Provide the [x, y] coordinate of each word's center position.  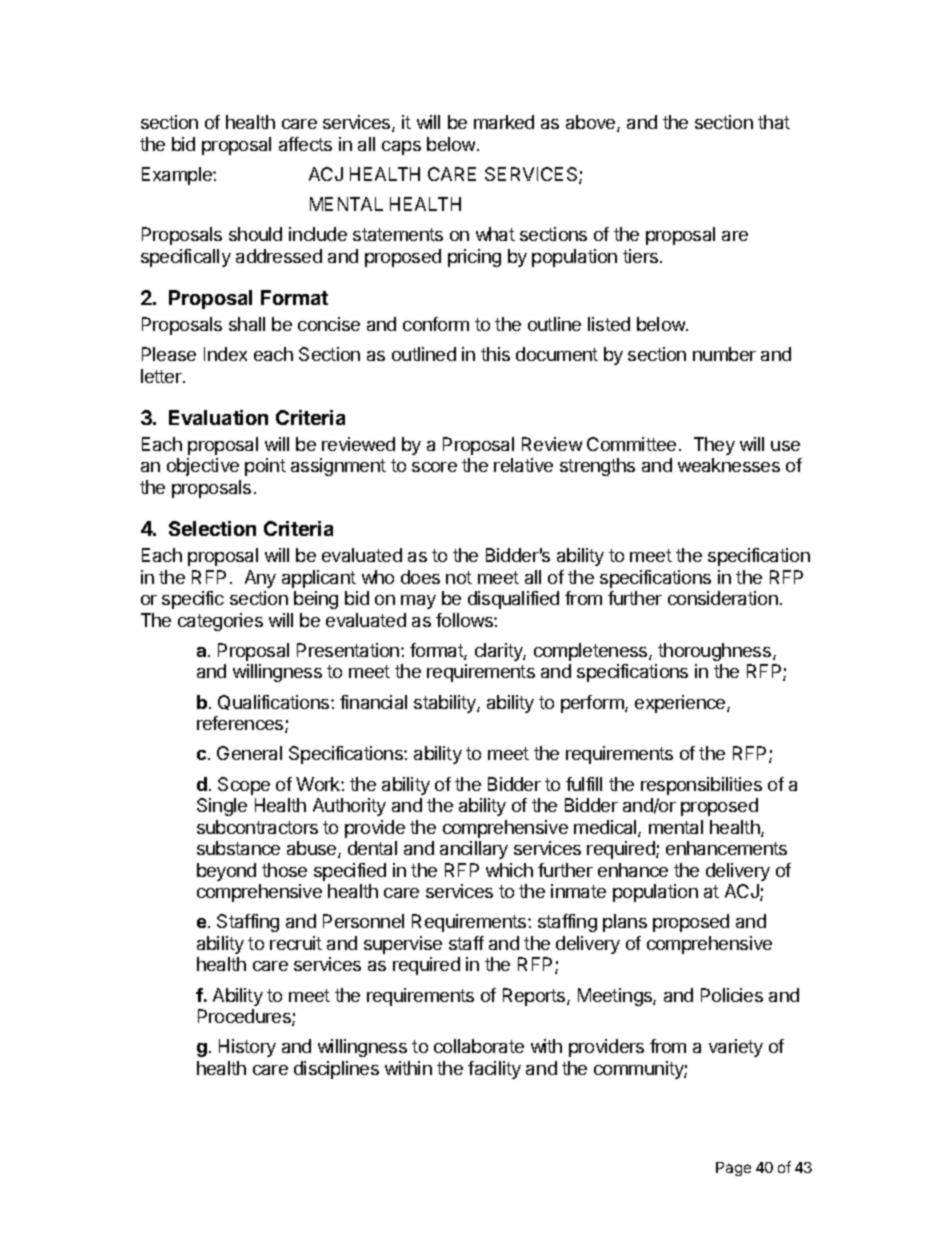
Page [733, 1169]
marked [504, 122]
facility [494, 1070]
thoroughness [714, 652]
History [247, 1048]
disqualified [513, 600]
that [774, 122]
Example [178, 176]
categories [220, 622]
